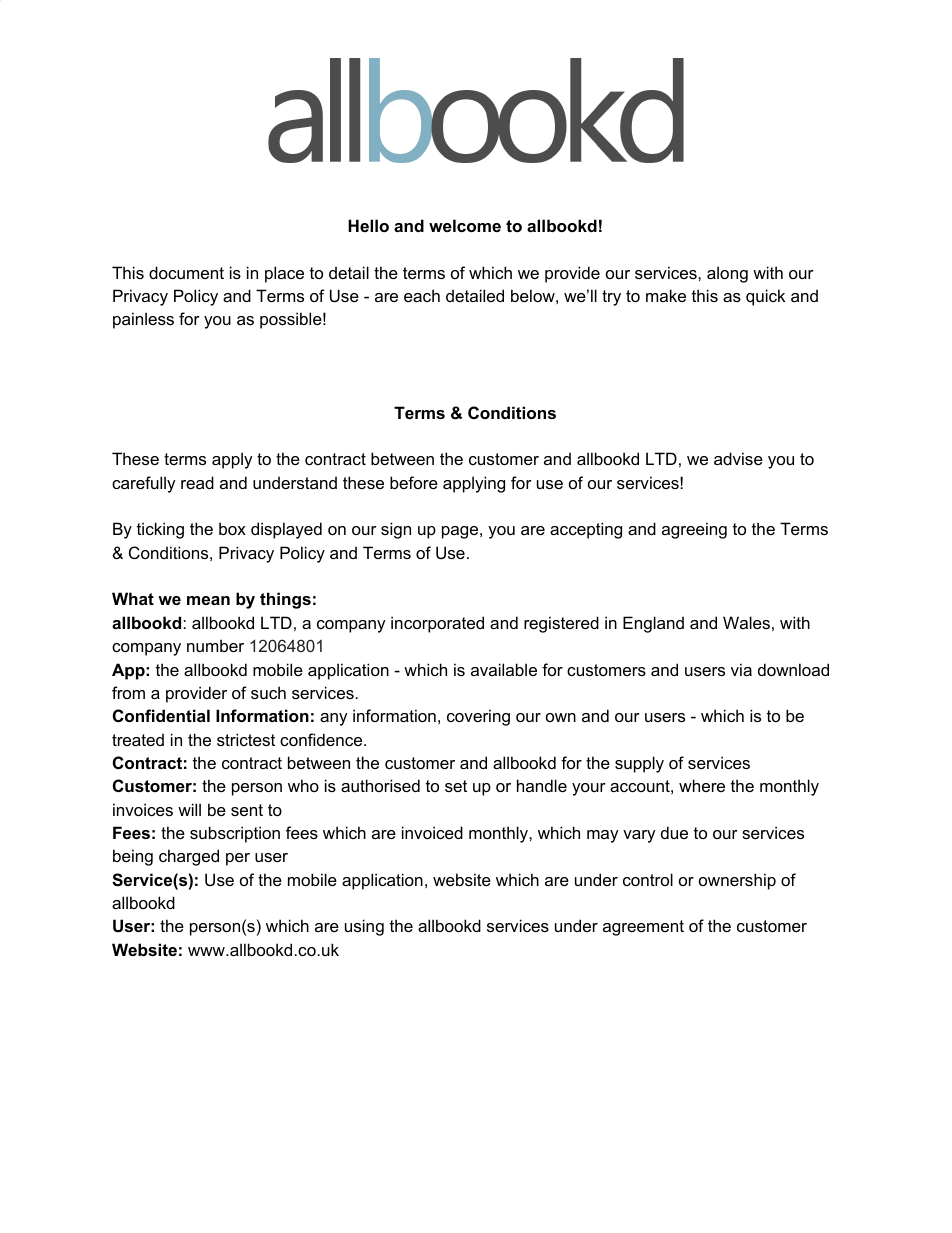  I want to click on available, so click(504, 669).
